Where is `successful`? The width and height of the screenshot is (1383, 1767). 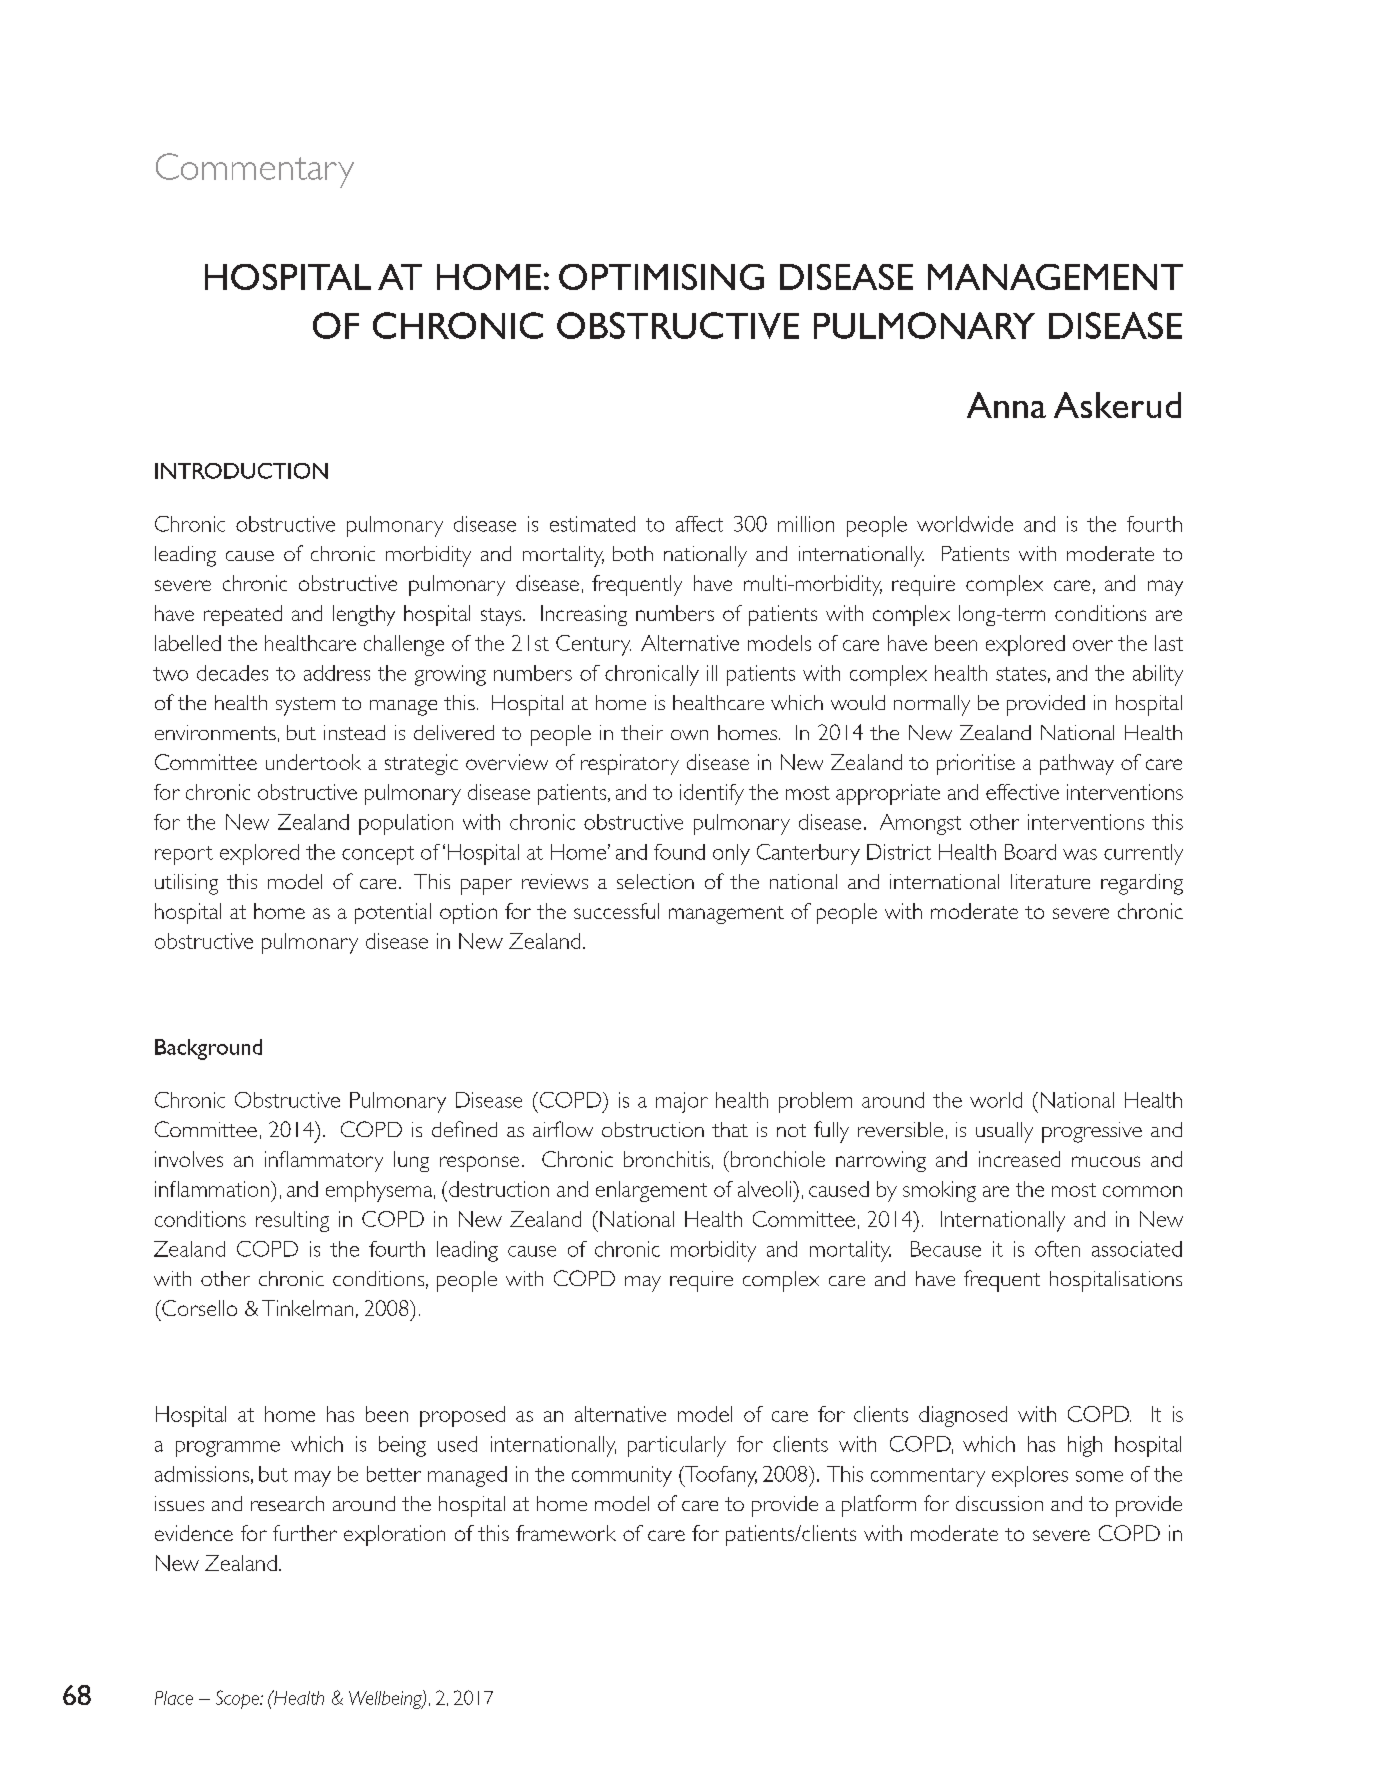 successful is located at coordinates (616, 911).
